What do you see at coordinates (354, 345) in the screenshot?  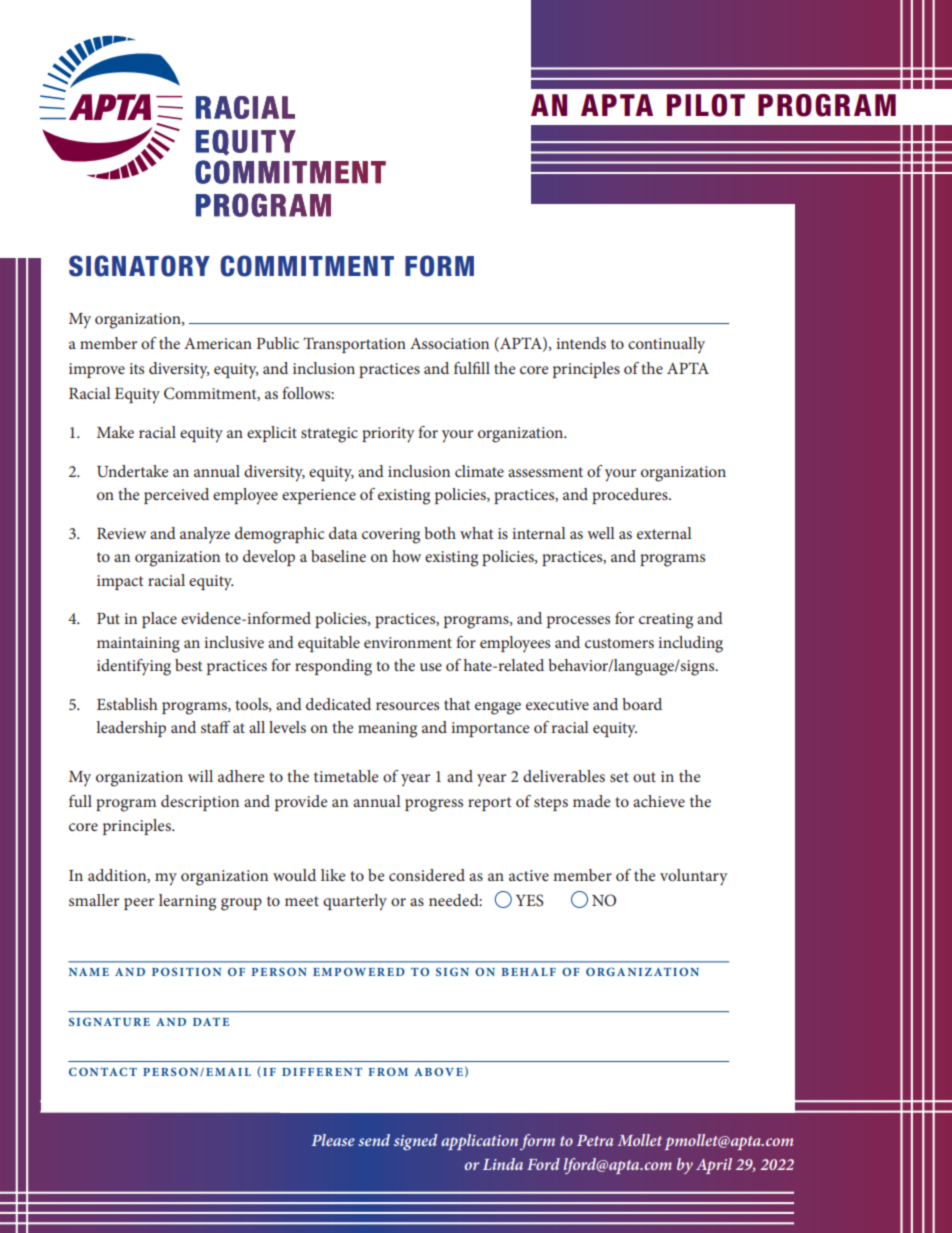 I see `Transportation` at bounding box center [354, 345].
